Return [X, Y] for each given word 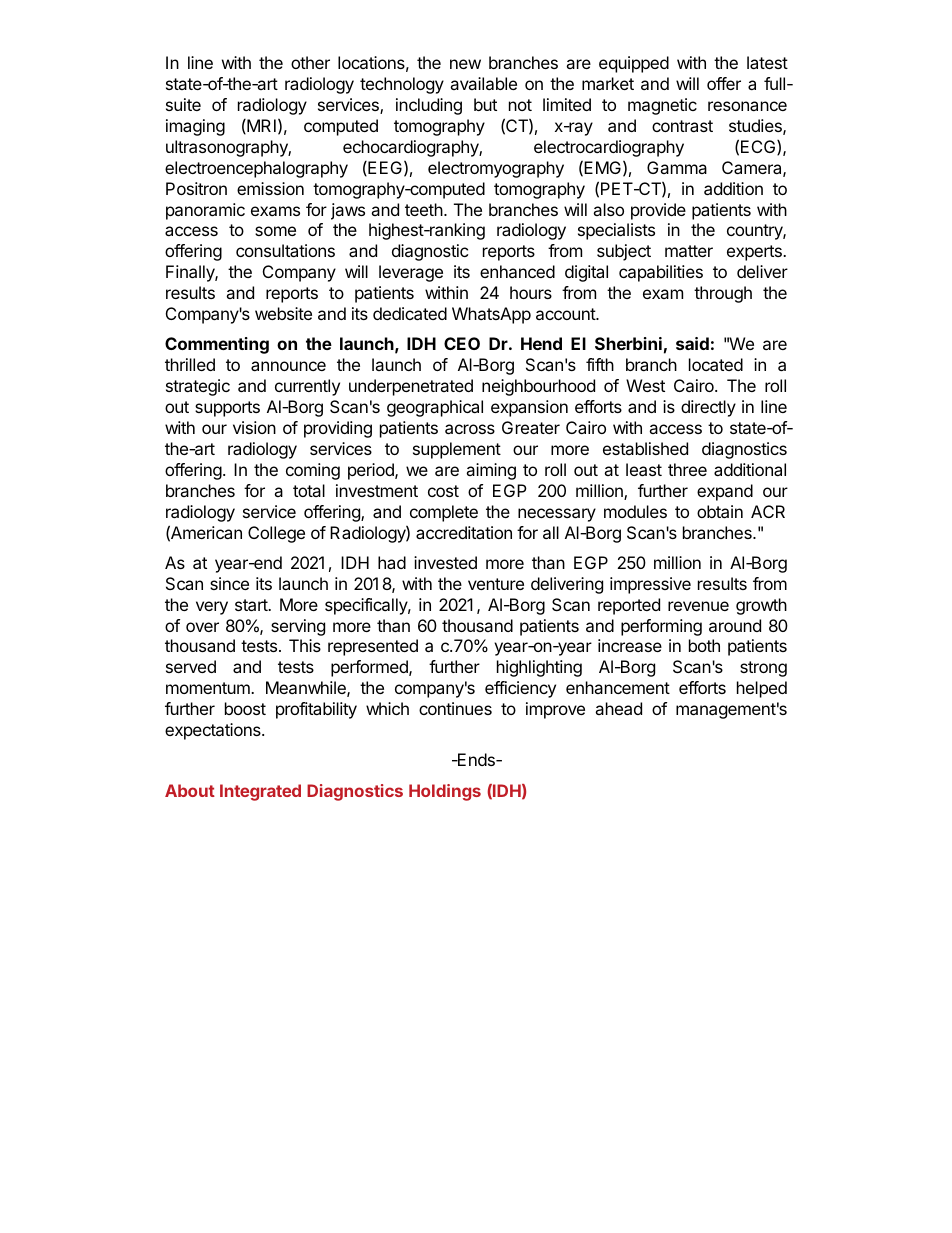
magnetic [662, 106]
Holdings [445, 792]
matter [689, 251]
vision [254, 427]
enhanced [517, 271]
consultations [285, 250]
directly [708, 408]
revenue [698, 606]
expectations [214, 731]
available [483, 83]
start [252, 605]
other [310, 62]
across [470, 429]
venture [496, 584]
